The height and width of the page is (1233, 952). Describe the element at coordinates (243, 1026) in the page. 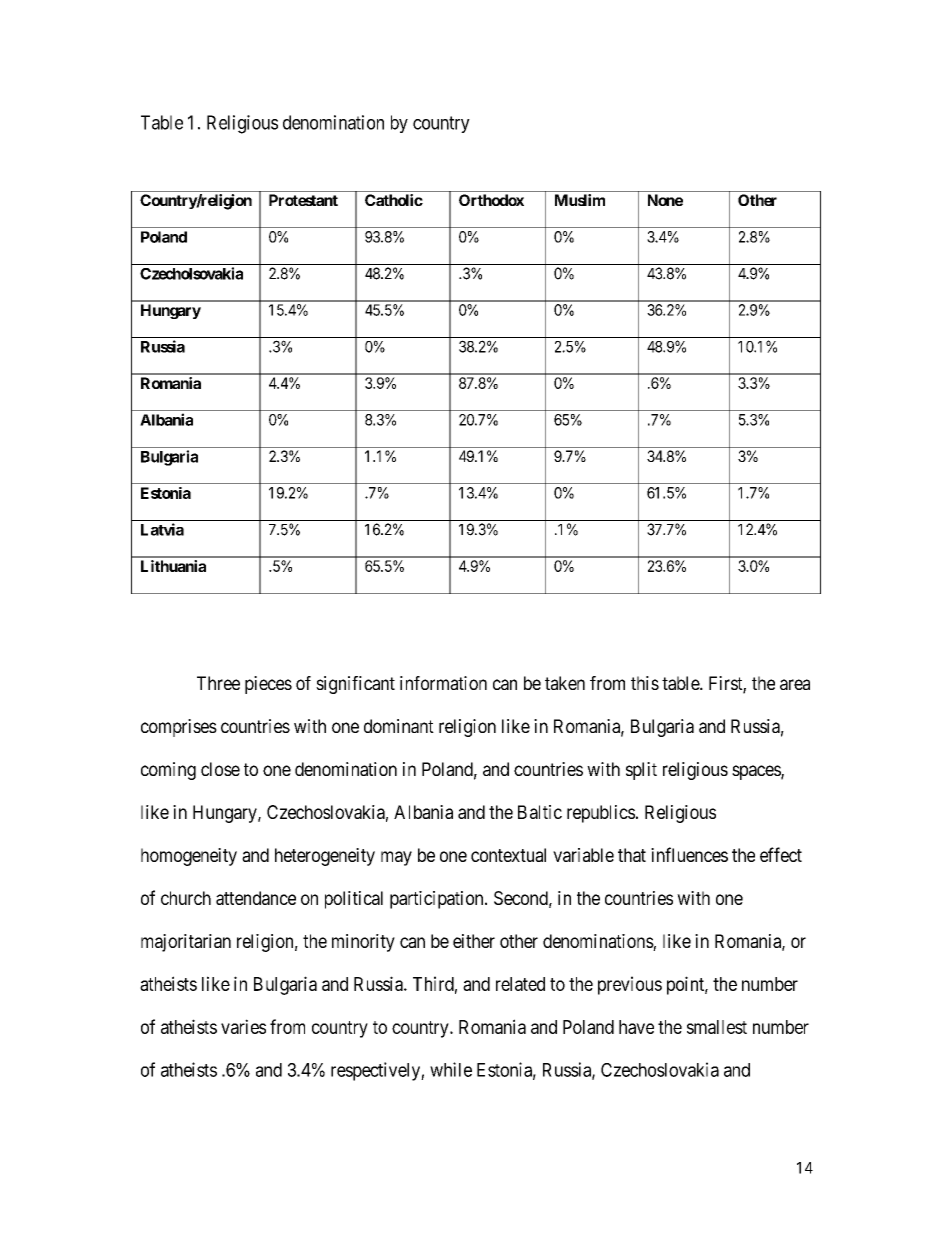

I see `varies` at that location.
